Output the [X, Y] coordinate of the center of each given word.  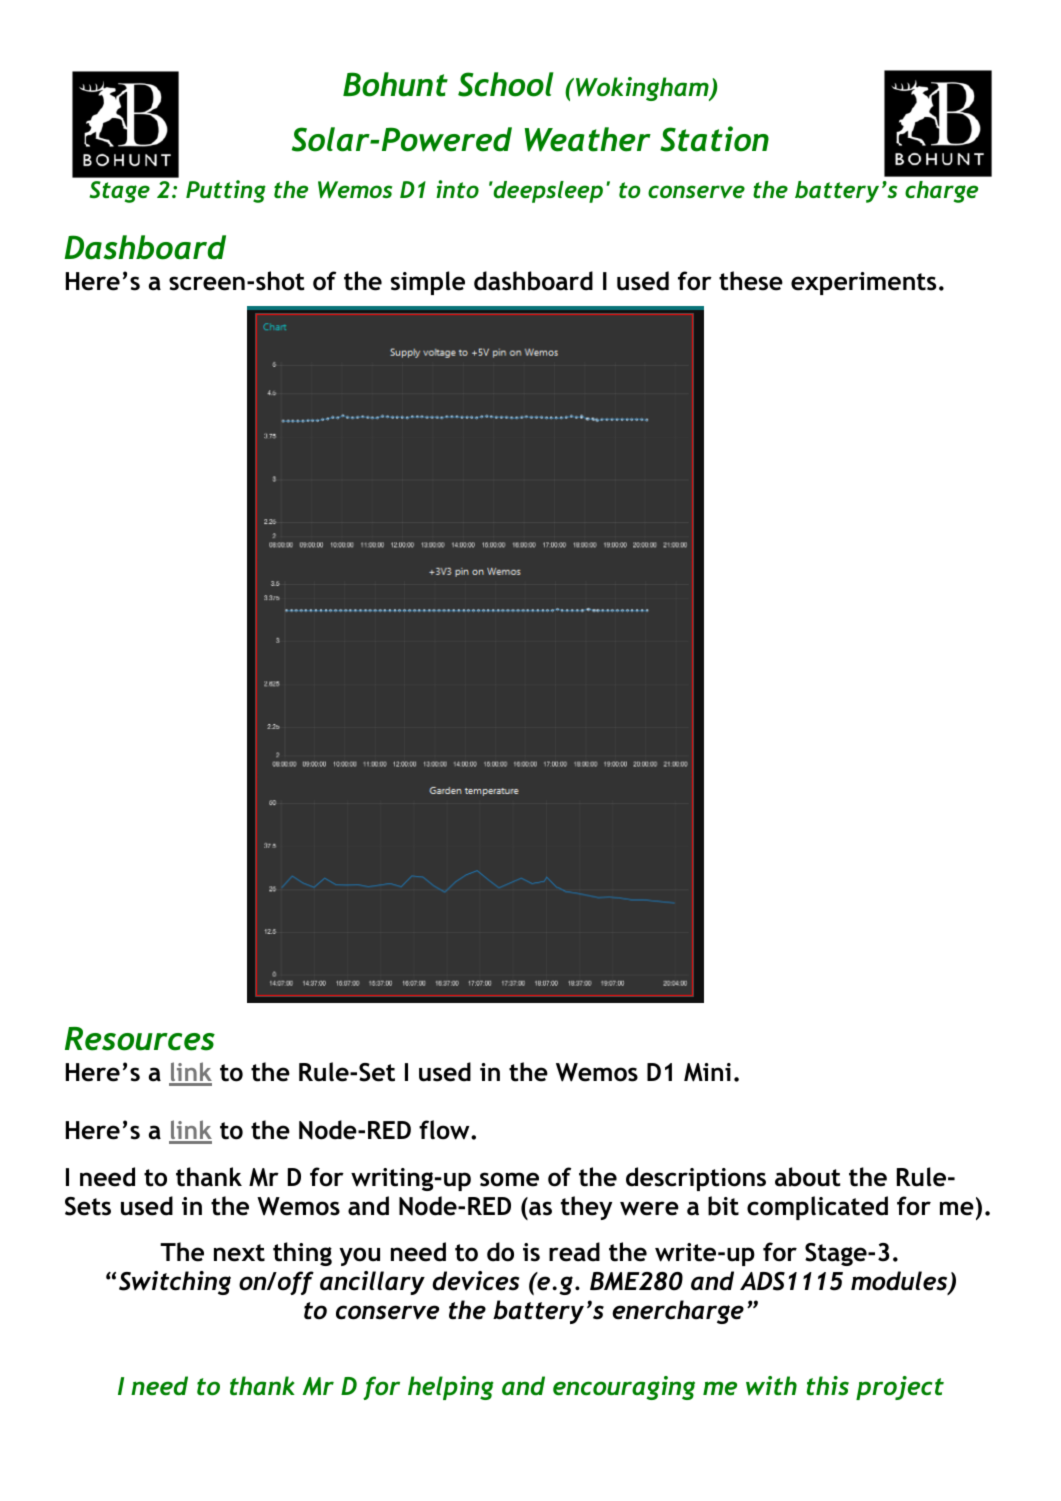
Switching [175, 1283]
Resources [140, 1039]
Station [714, 139]
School [506, 84]
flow [445, 1130]
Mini [707, 1072]
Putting [226, 191]
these [751, 281]
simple [428, 283]
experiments [863, 283]
